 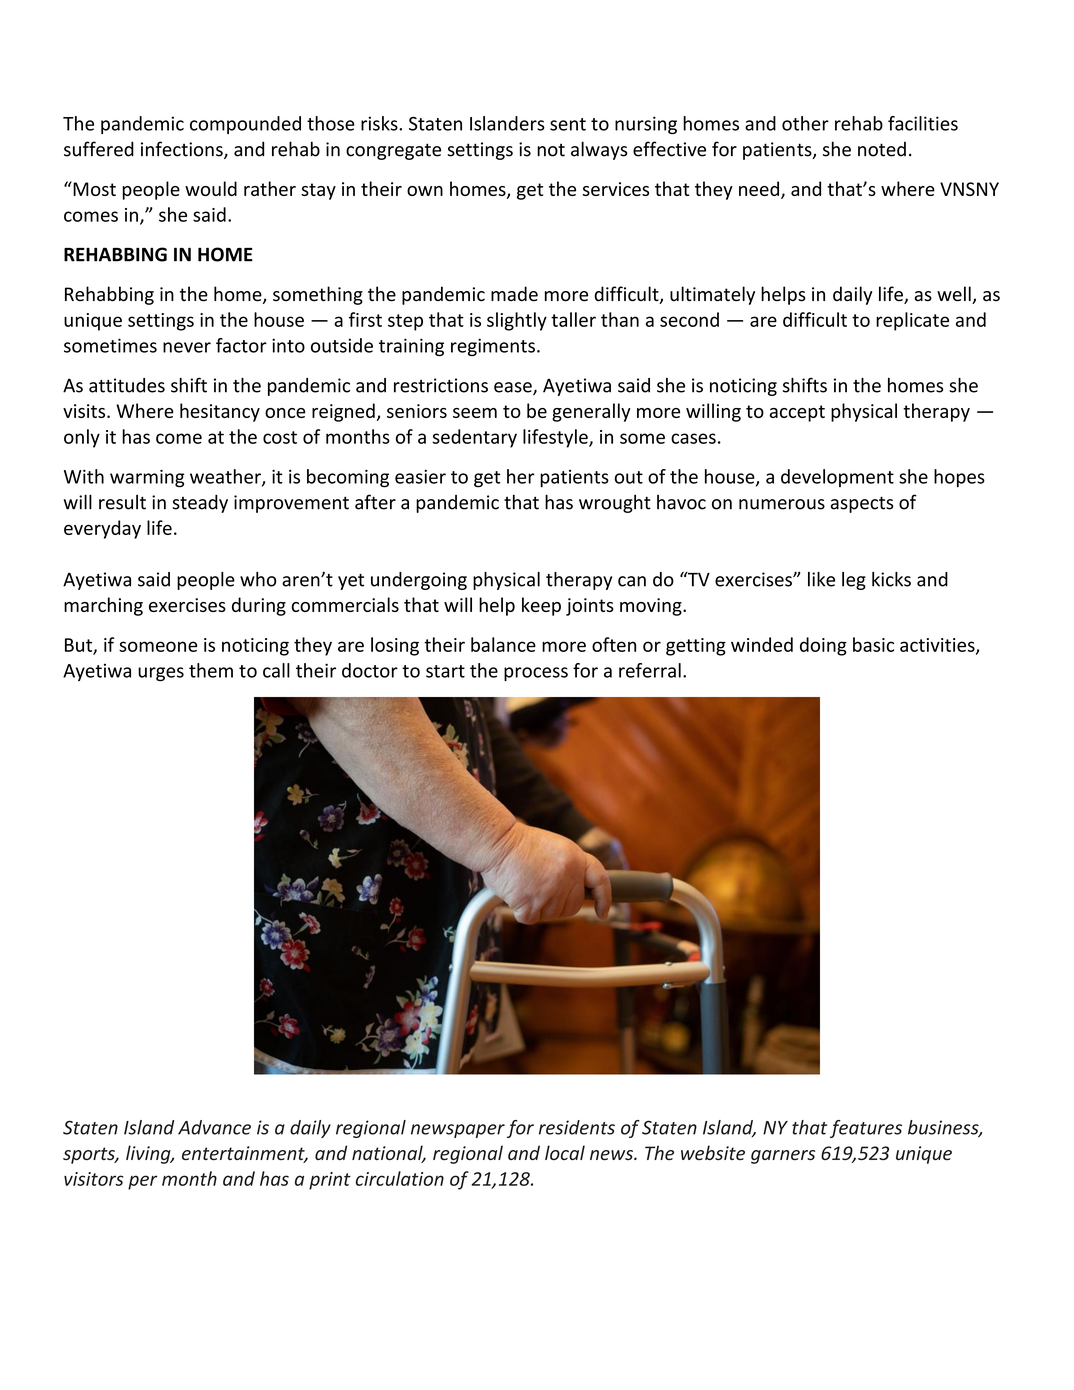 What do you see at coordinates (474, 438) in the image?
I see `sedentary` at bounding box center [474, 438].
